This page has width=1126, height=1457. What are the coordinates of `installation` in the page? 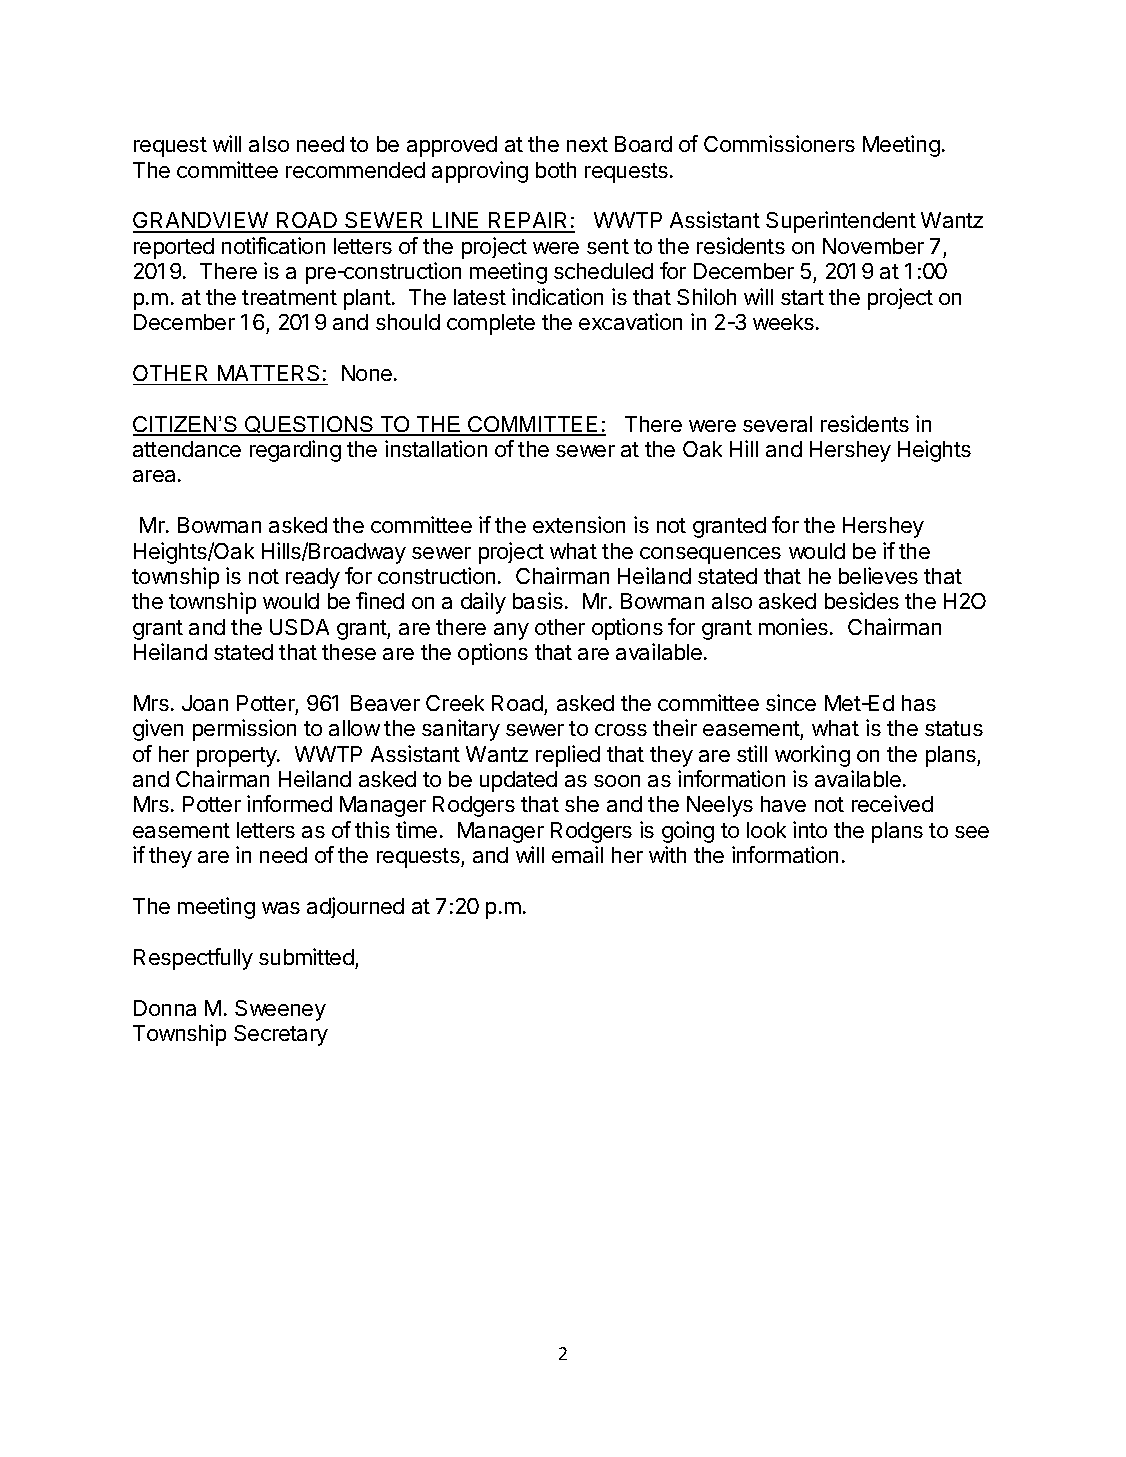 It's located at (436, 448).
